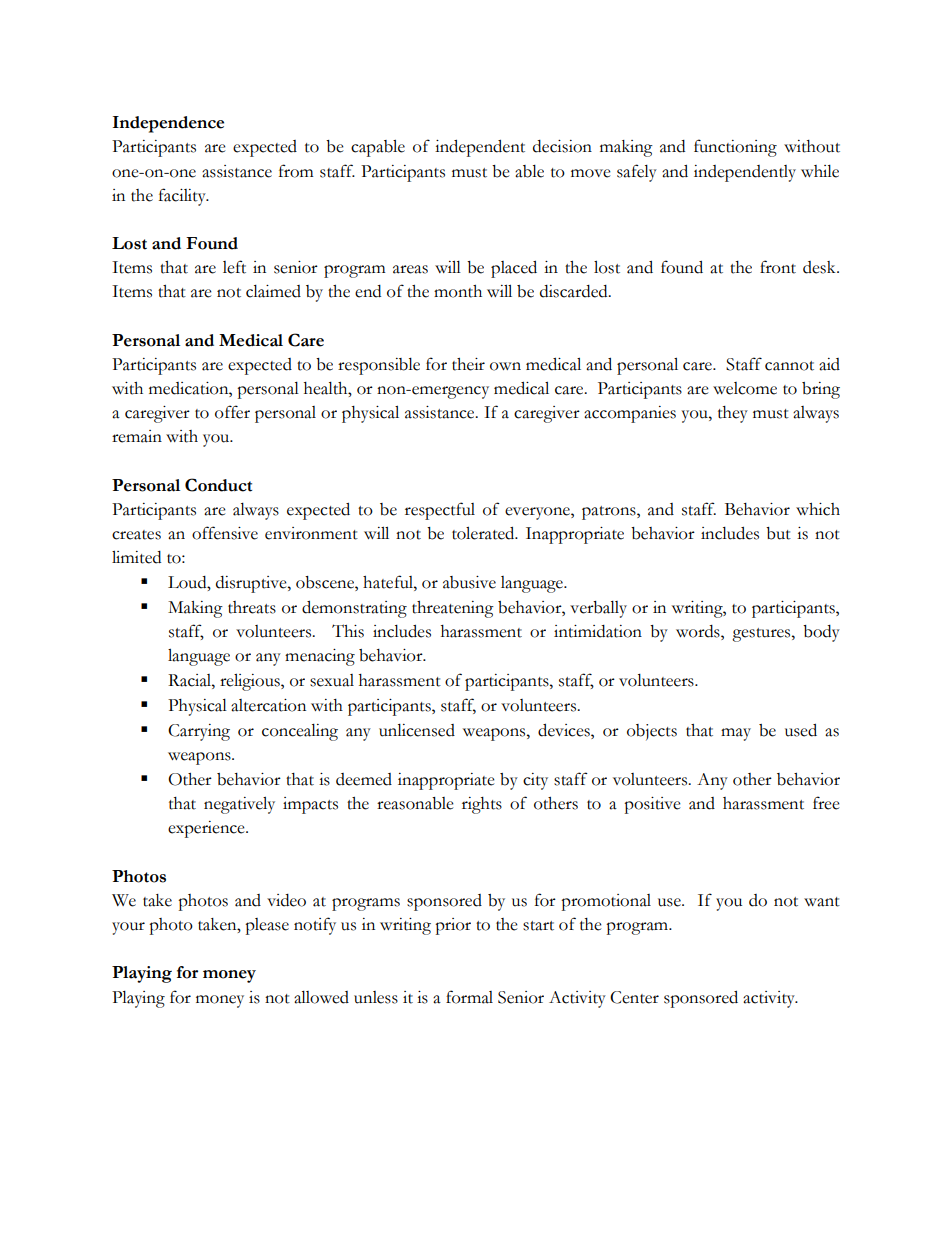  I want to click on decision, so click(562, 146).
